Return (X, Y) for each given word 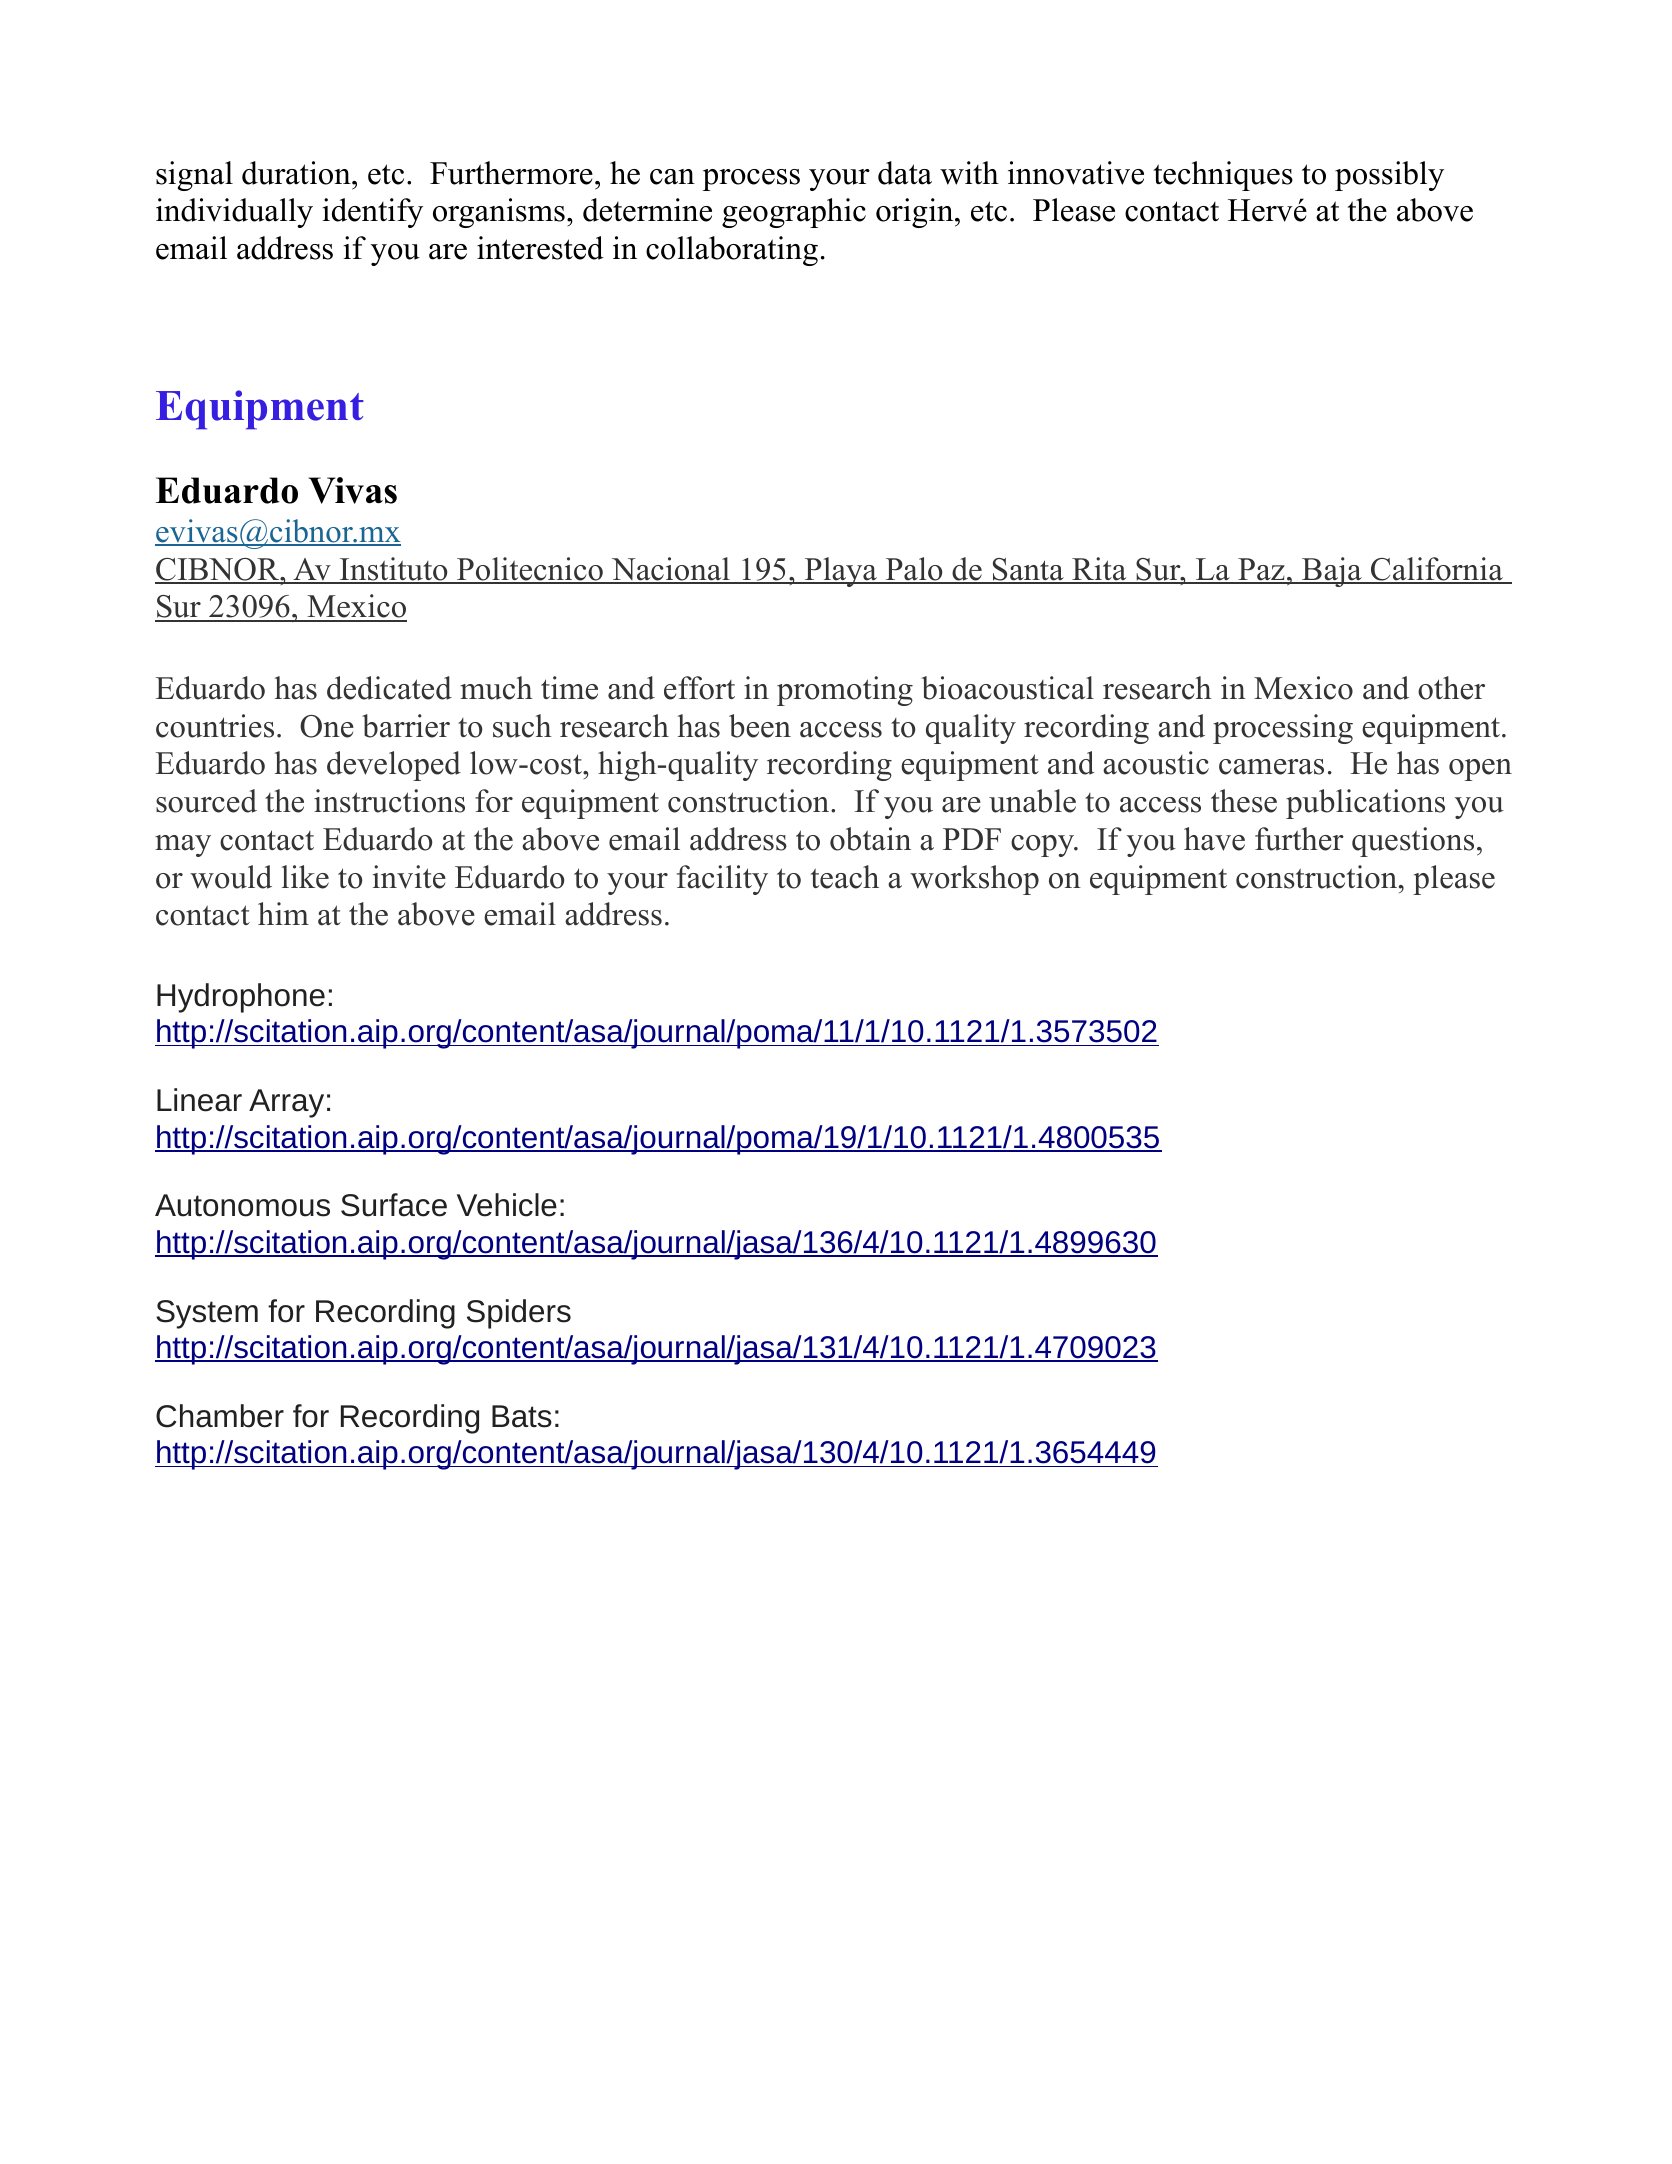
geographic (794, 213)
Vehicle (507, 1205)
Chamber (220, 1416)
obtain (870, 839)
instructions (389, 801)
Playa (840, 572)
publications (1365, 804)
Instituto (394, 570)
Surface (394, 1205)
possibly (1389, 176)
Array (286, 1103)
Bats (522, 1416)
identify (372, 213)
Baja (1332, 572)
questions (1413, 842)
